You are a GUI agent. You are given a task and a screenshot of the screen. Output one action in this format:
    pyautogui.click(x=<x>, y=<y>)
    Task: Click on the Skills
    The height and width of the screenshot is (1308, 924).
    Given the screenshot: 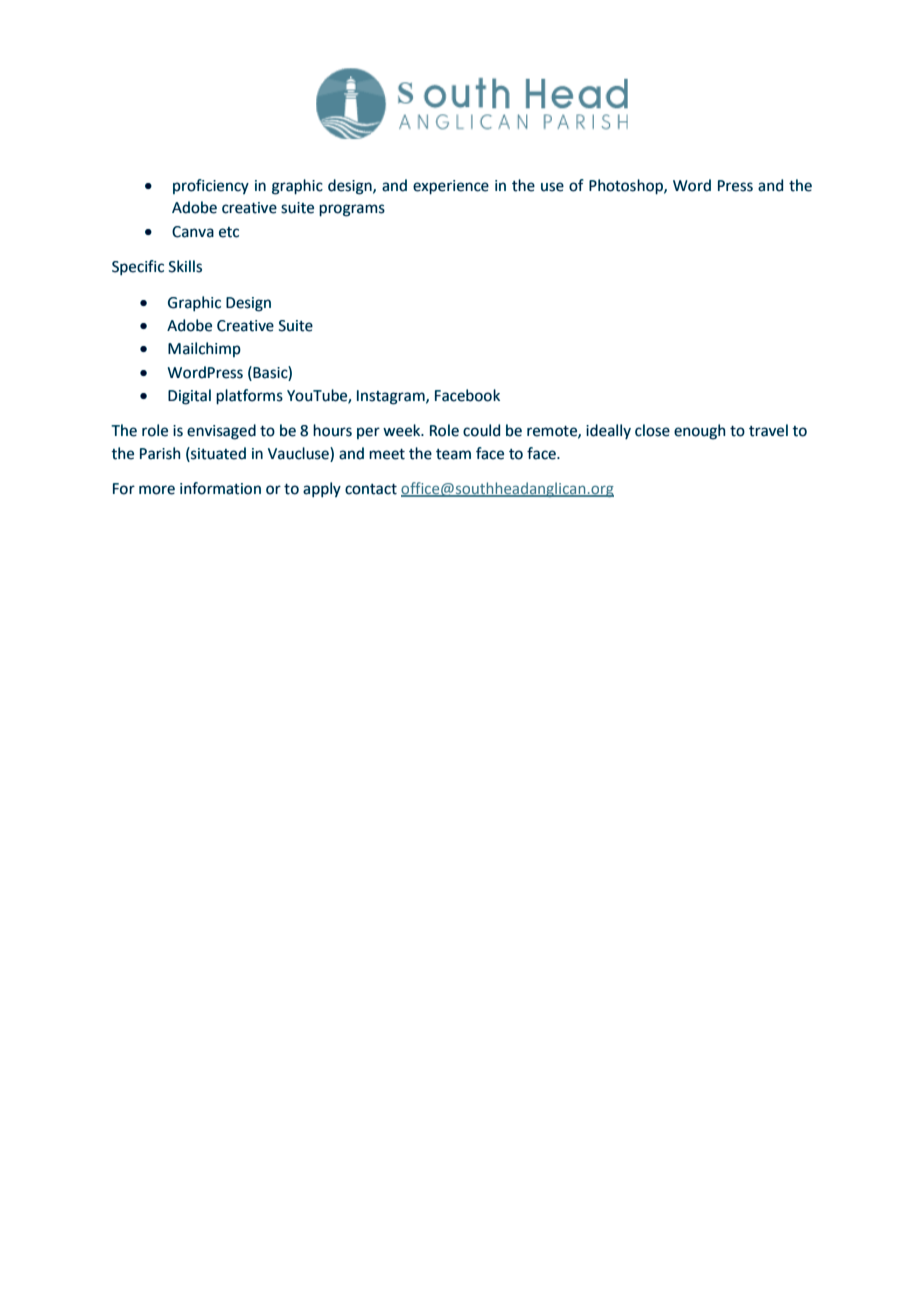 What is the action you would take?
    pyautogui.click(x=185, y=266)
